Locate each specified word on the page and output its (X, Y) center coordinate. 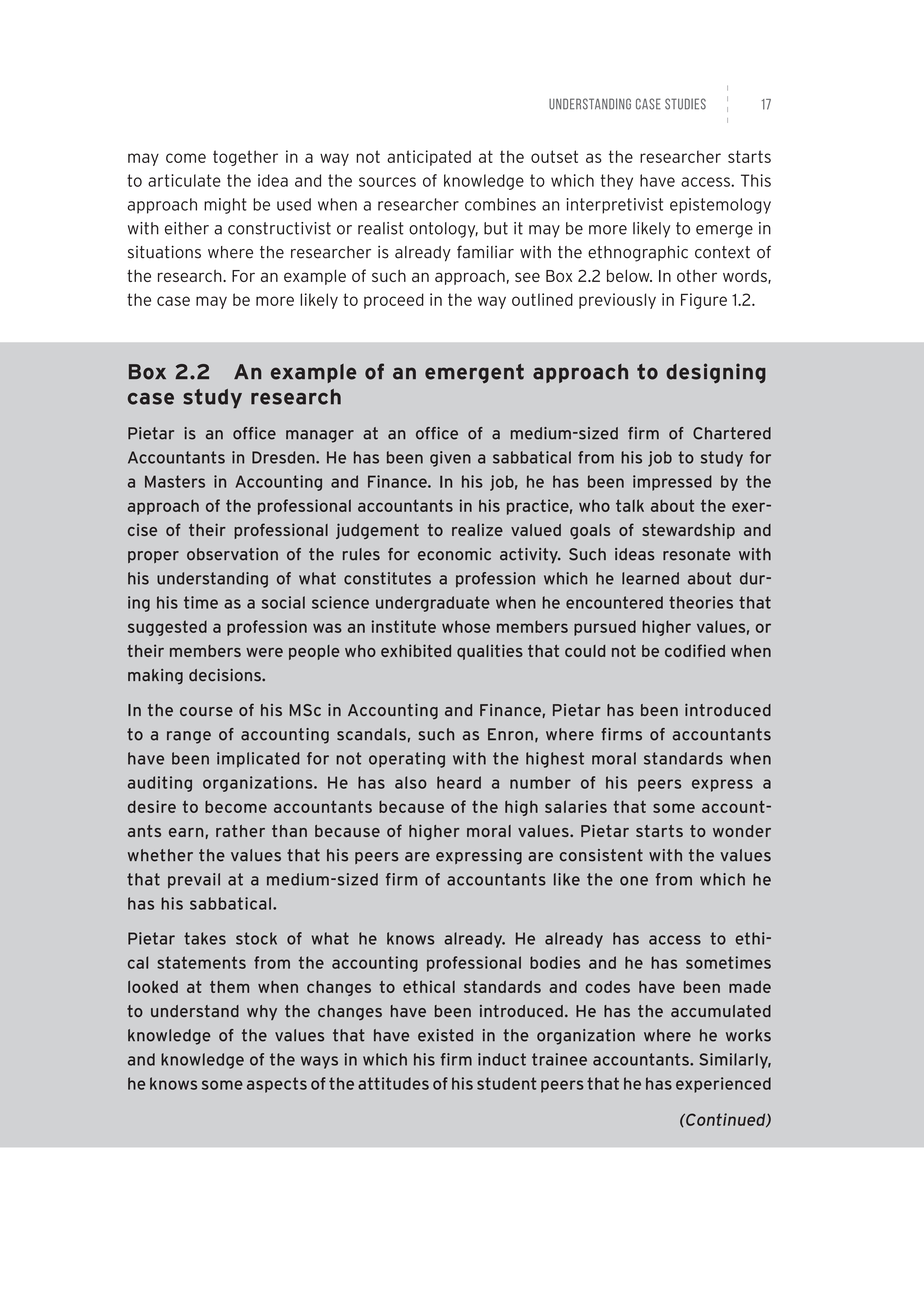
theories (701, 602)
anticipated (429, 158)
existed (445, 1035)
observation (232, 554)
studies (685, 104)
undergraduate (433, 604)
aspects (277, 1085)
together (245, 158)
